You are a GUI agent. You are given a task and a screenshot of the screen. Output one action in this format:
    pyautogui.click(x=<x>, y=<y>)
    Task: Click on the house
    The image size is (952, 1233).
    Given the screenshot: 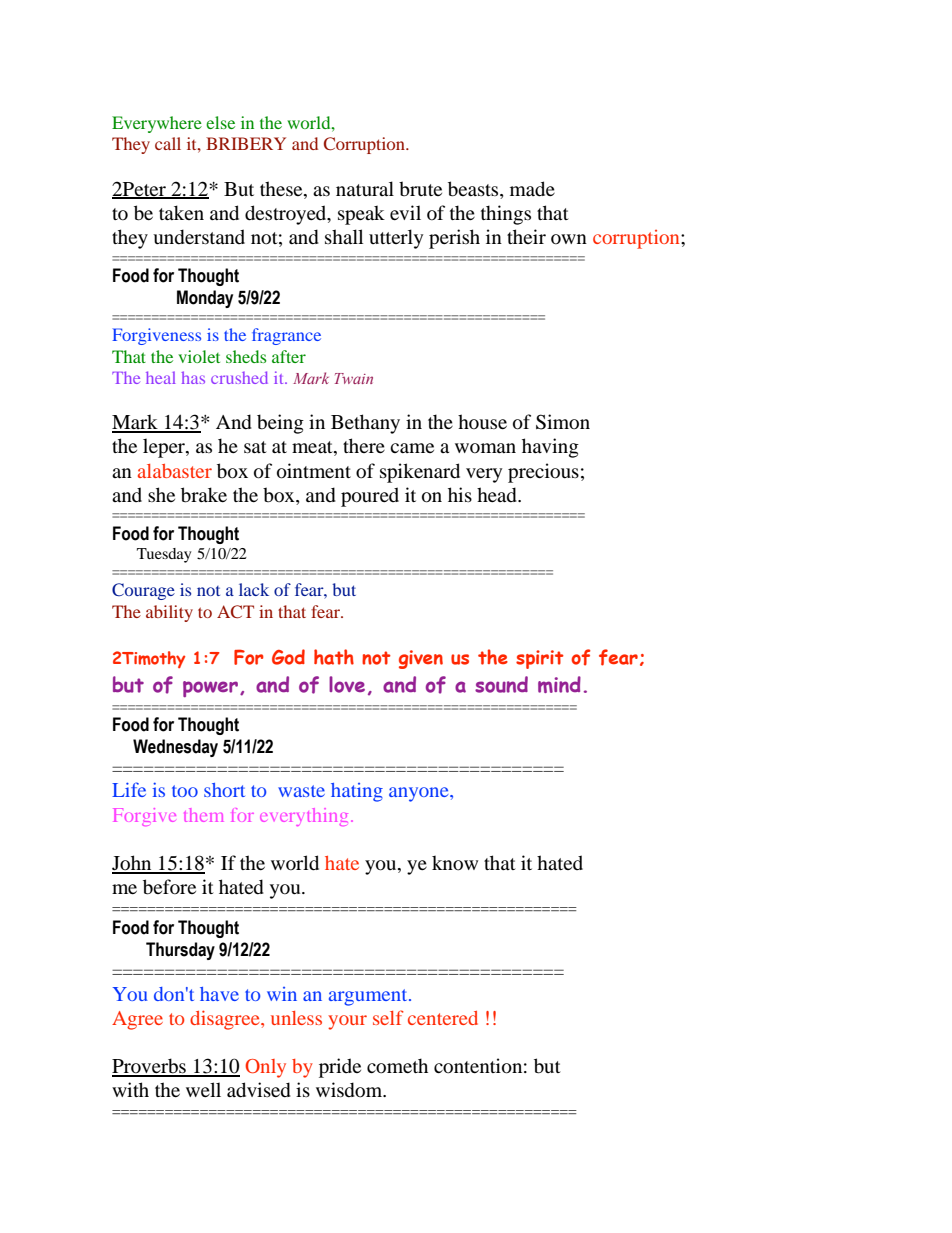 What is the action you would take?
    pyautogui.click(x=482, y=422)
